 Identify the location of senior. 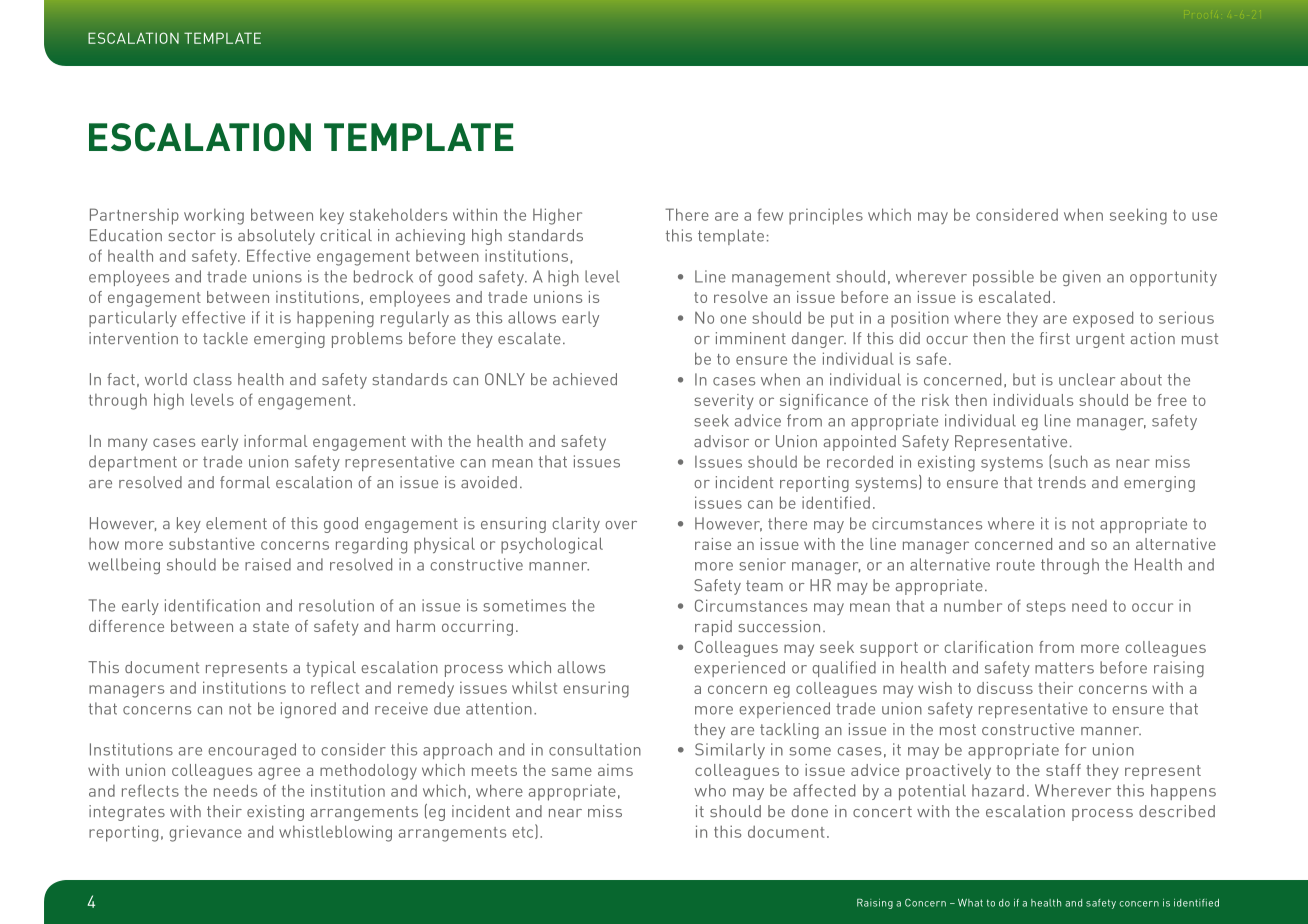
(762, 564).
